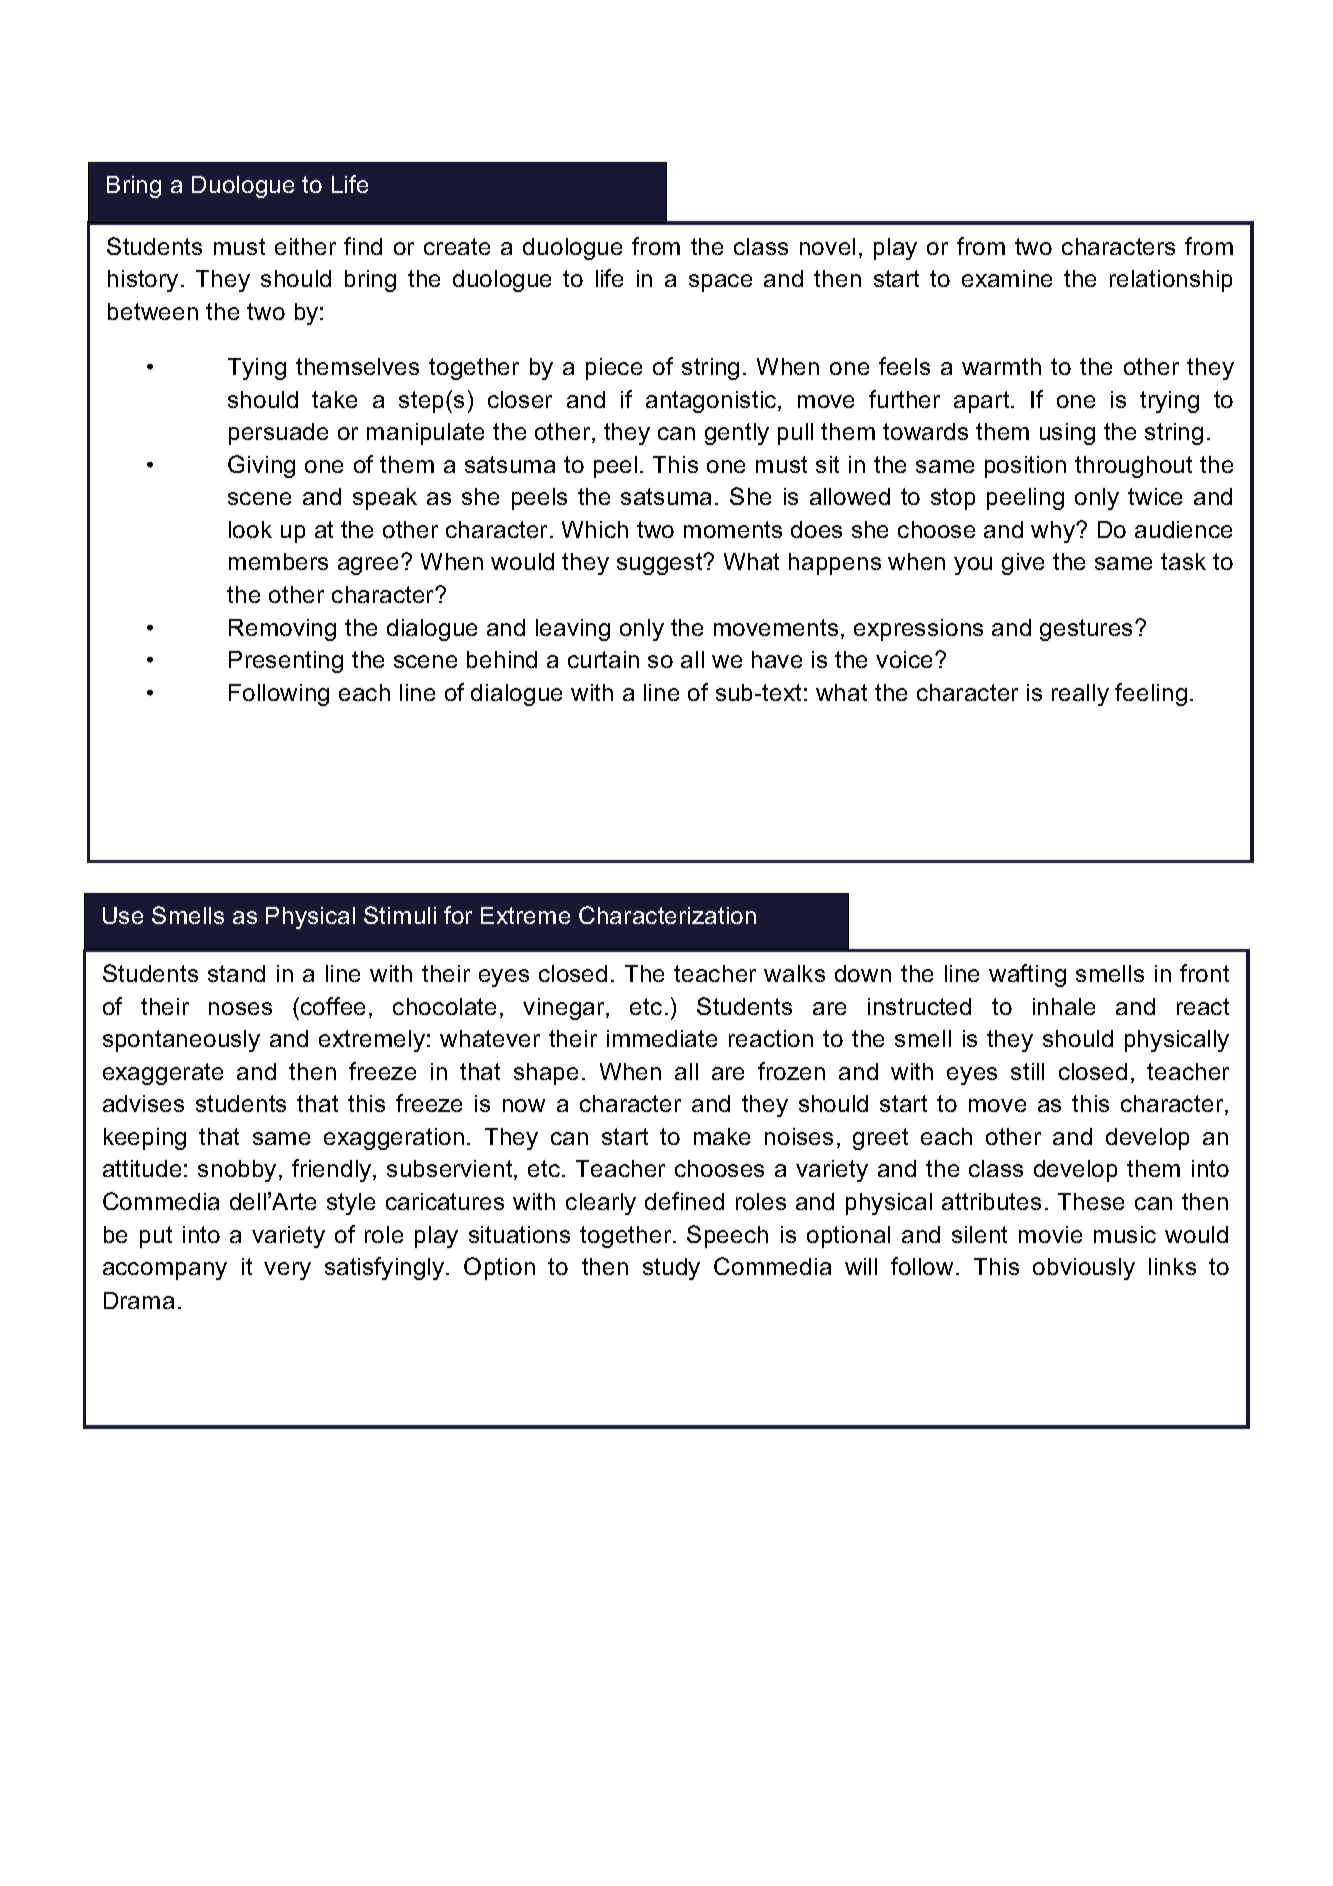 This screenshot has width=1333, height=1886. What do you see at coordinates (671, 1269) in the screenshot?
I see `study` at bounding box center [671, 1269].
